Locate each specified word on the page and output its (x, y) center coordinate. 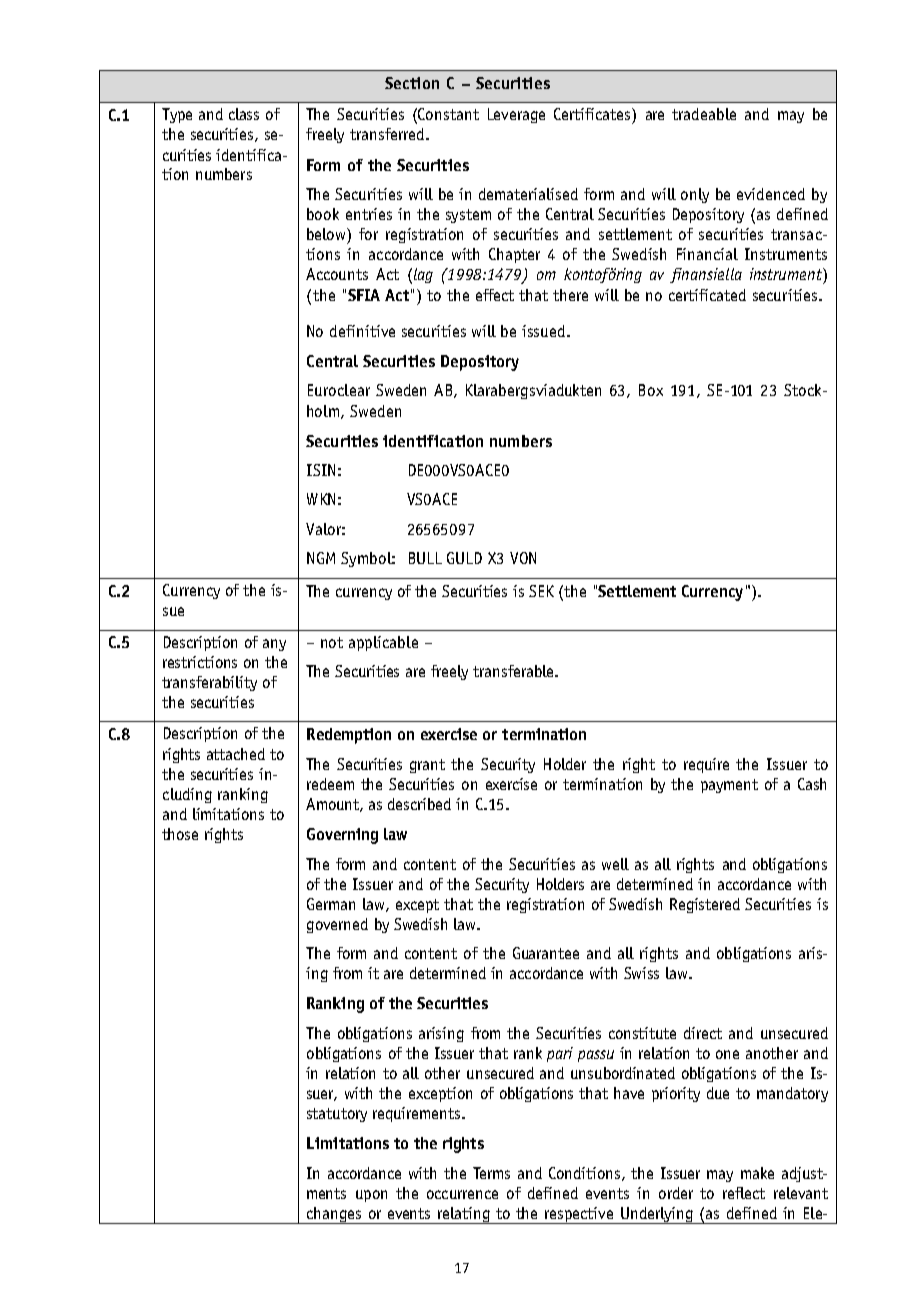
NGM (321, 558)
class (244, 114)
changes (334, 1215)
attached (236, 754)
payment (729, 786)
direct (703, 1033)
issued (543, 331)
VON (523, 558)
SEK (541, 591)
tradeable (704, 114)
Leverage (516, 115)
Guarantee (546, 953)
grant (427, 766)
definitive (362, 331)
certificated (707, 295)
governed (337, 925)
